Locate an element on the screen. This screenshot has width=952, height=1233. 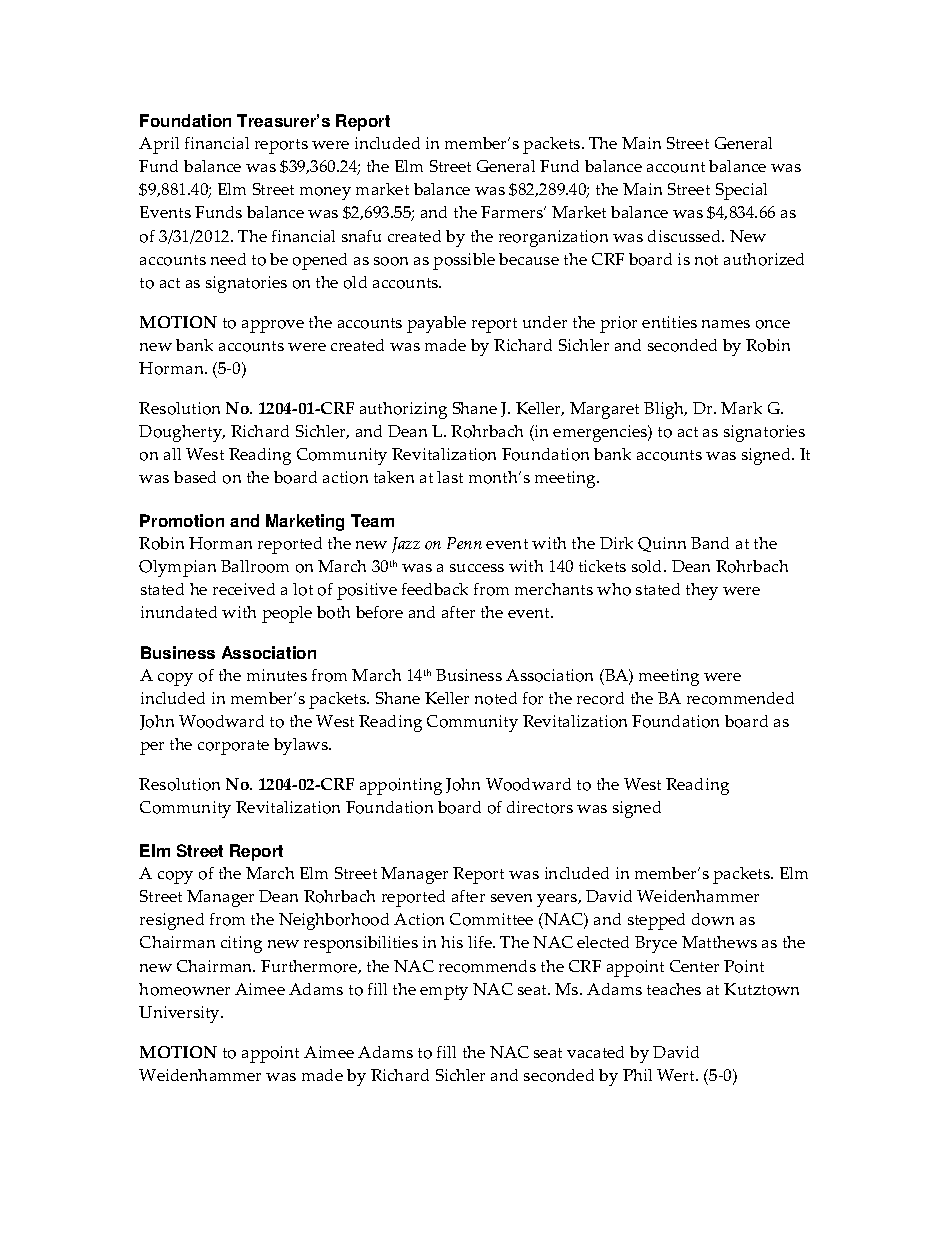
Farmers is located at coordinates (513, 212).
